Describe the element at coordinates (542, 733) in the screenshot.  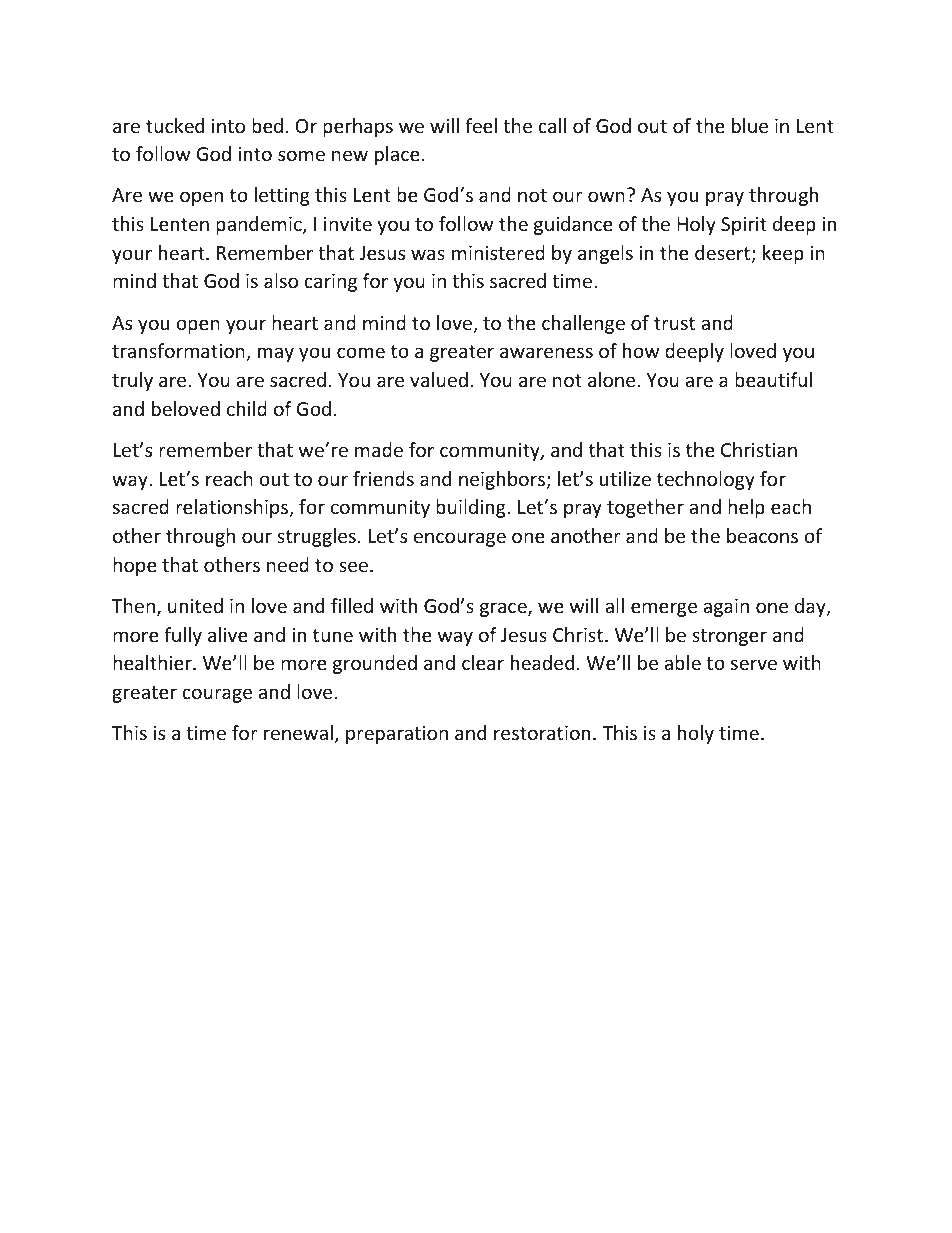
I see `restoration` at that location.
